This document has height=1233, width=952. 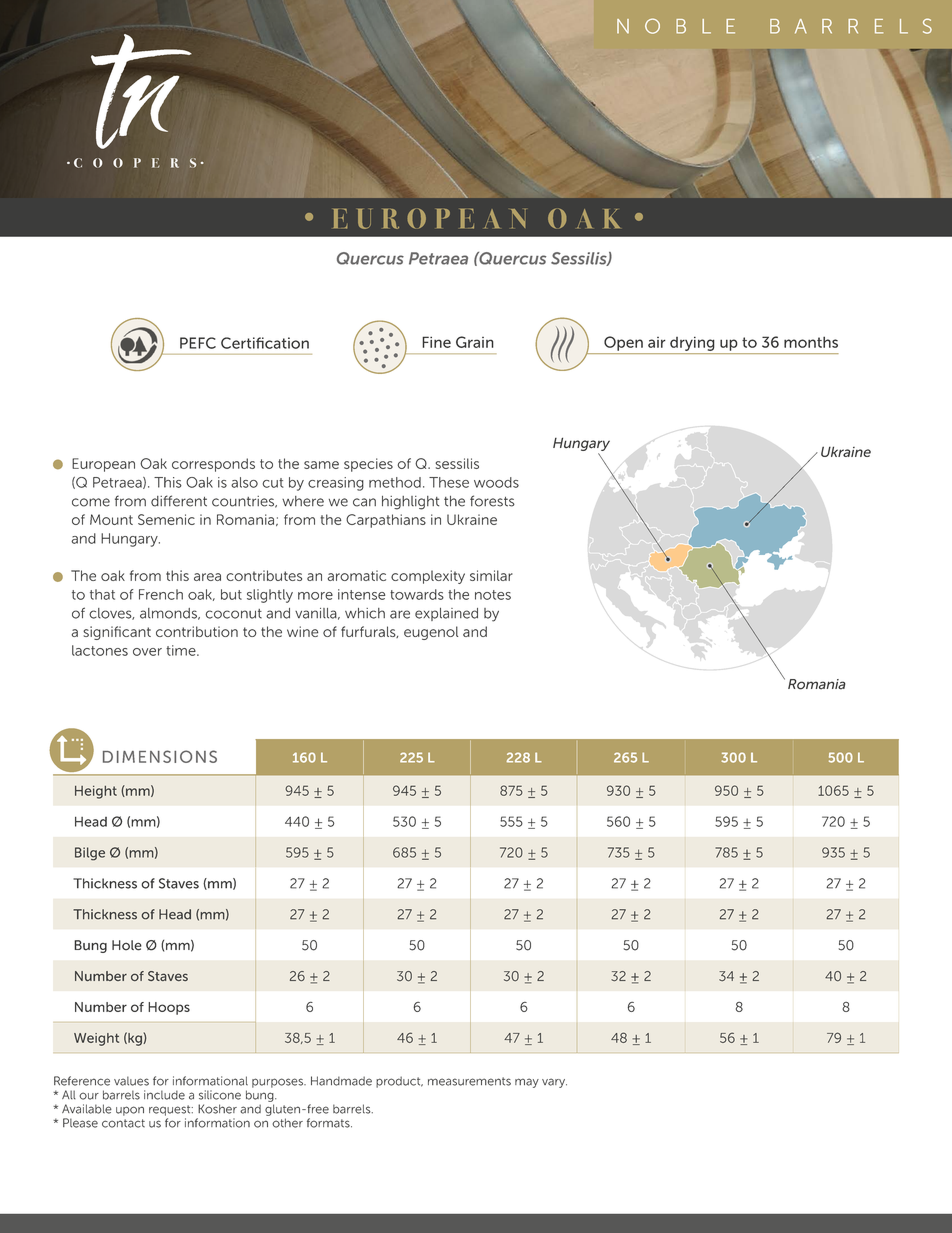 I want to click on DIMENSIONS, so click(x=160, y=756).
